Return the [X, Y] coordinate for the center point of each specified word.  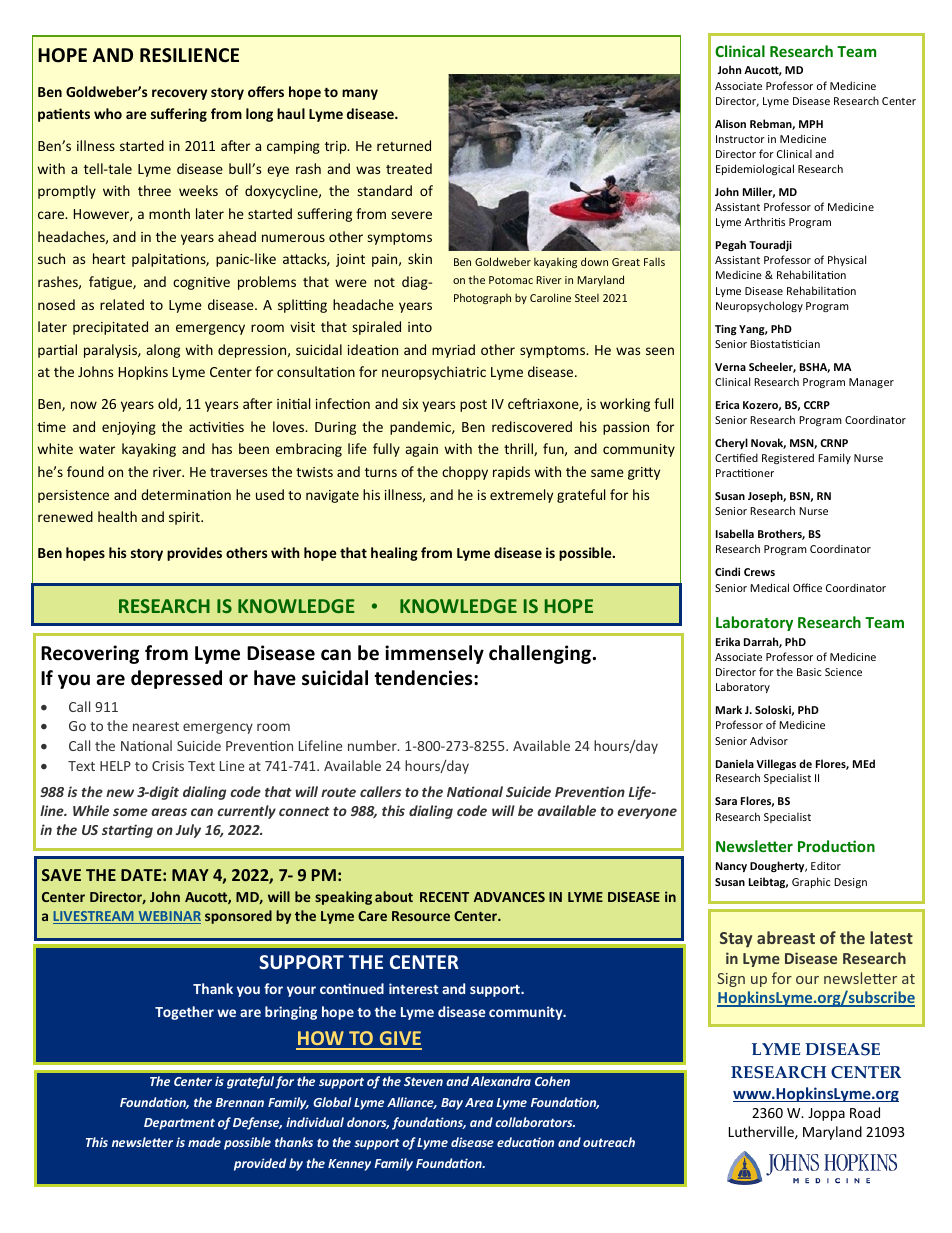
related [122, 304]
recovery [179, 94]
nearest [156, 726]
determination [186, 494]
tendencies [424, 678]
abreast [786, 937]
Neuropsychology [759, 306]
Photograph [482, 298]
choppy [465, 473]
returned [404, 145]
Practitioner [745, 473]
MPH [811, 124]
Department [179, 1124]
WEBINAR [168, 917]
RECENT [444, 897]
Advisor [769, 740]
